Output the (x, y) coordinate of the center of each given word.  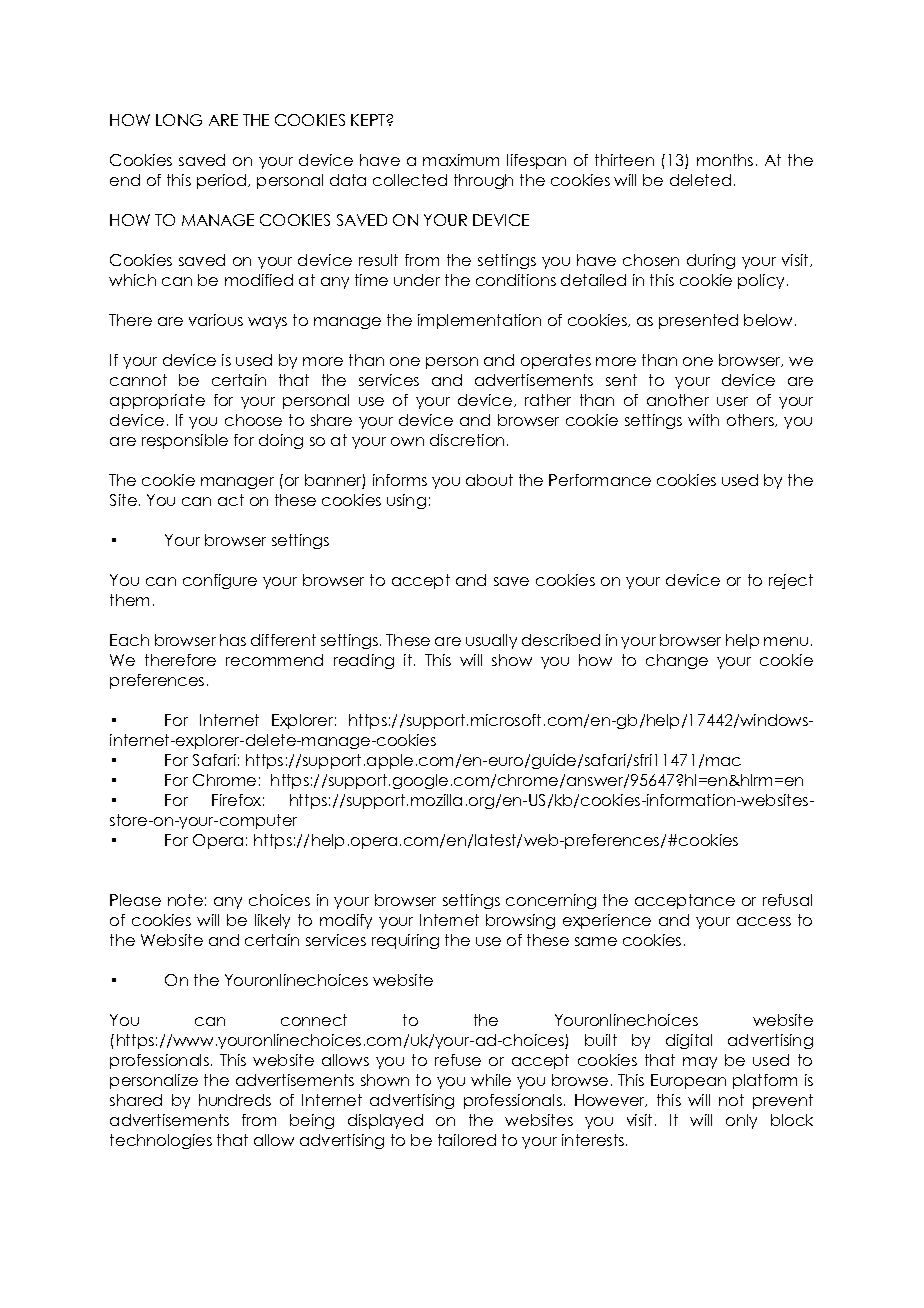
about (489, 480)
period (223, 181)
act (231, 500)
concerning (551, 901)
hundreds (235, 1100)
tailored (467, 1140)
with (703, 420)
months (725, 160)
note (185, 900)
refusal (787, 900)
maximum (461, 160)
